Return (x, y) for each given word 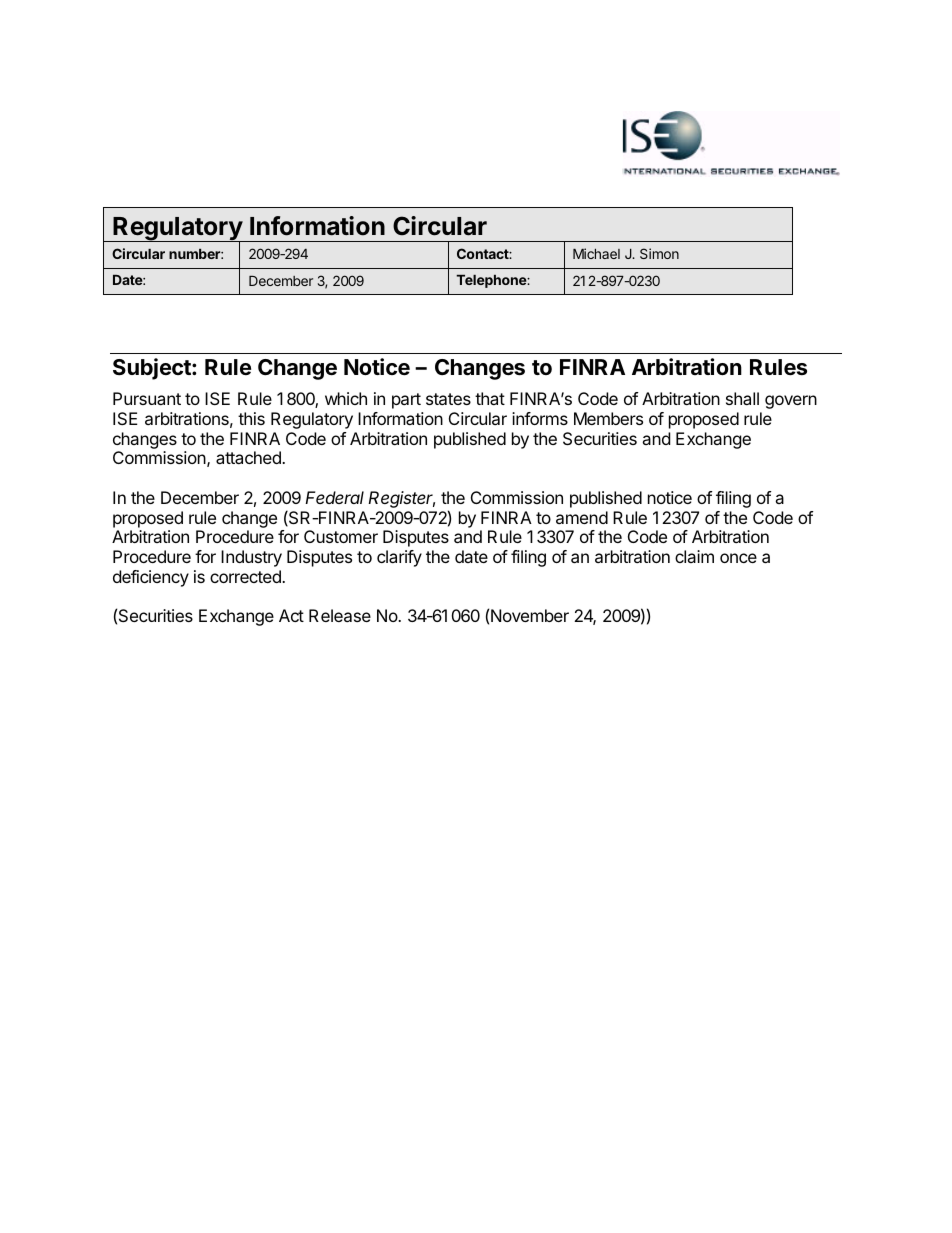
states (448, 399)
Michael (596, 253)
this (251, 418)
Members (608, 418)
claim (694, 556)
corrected (246, 576)
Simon (659, 253)
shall (742, 398)
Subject (153, 369)
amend (582, 517)
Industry (251, 558)
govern (791, 402)
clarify (399, 558)
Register (401, 499)
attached (249, 457)
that (490, 398)
